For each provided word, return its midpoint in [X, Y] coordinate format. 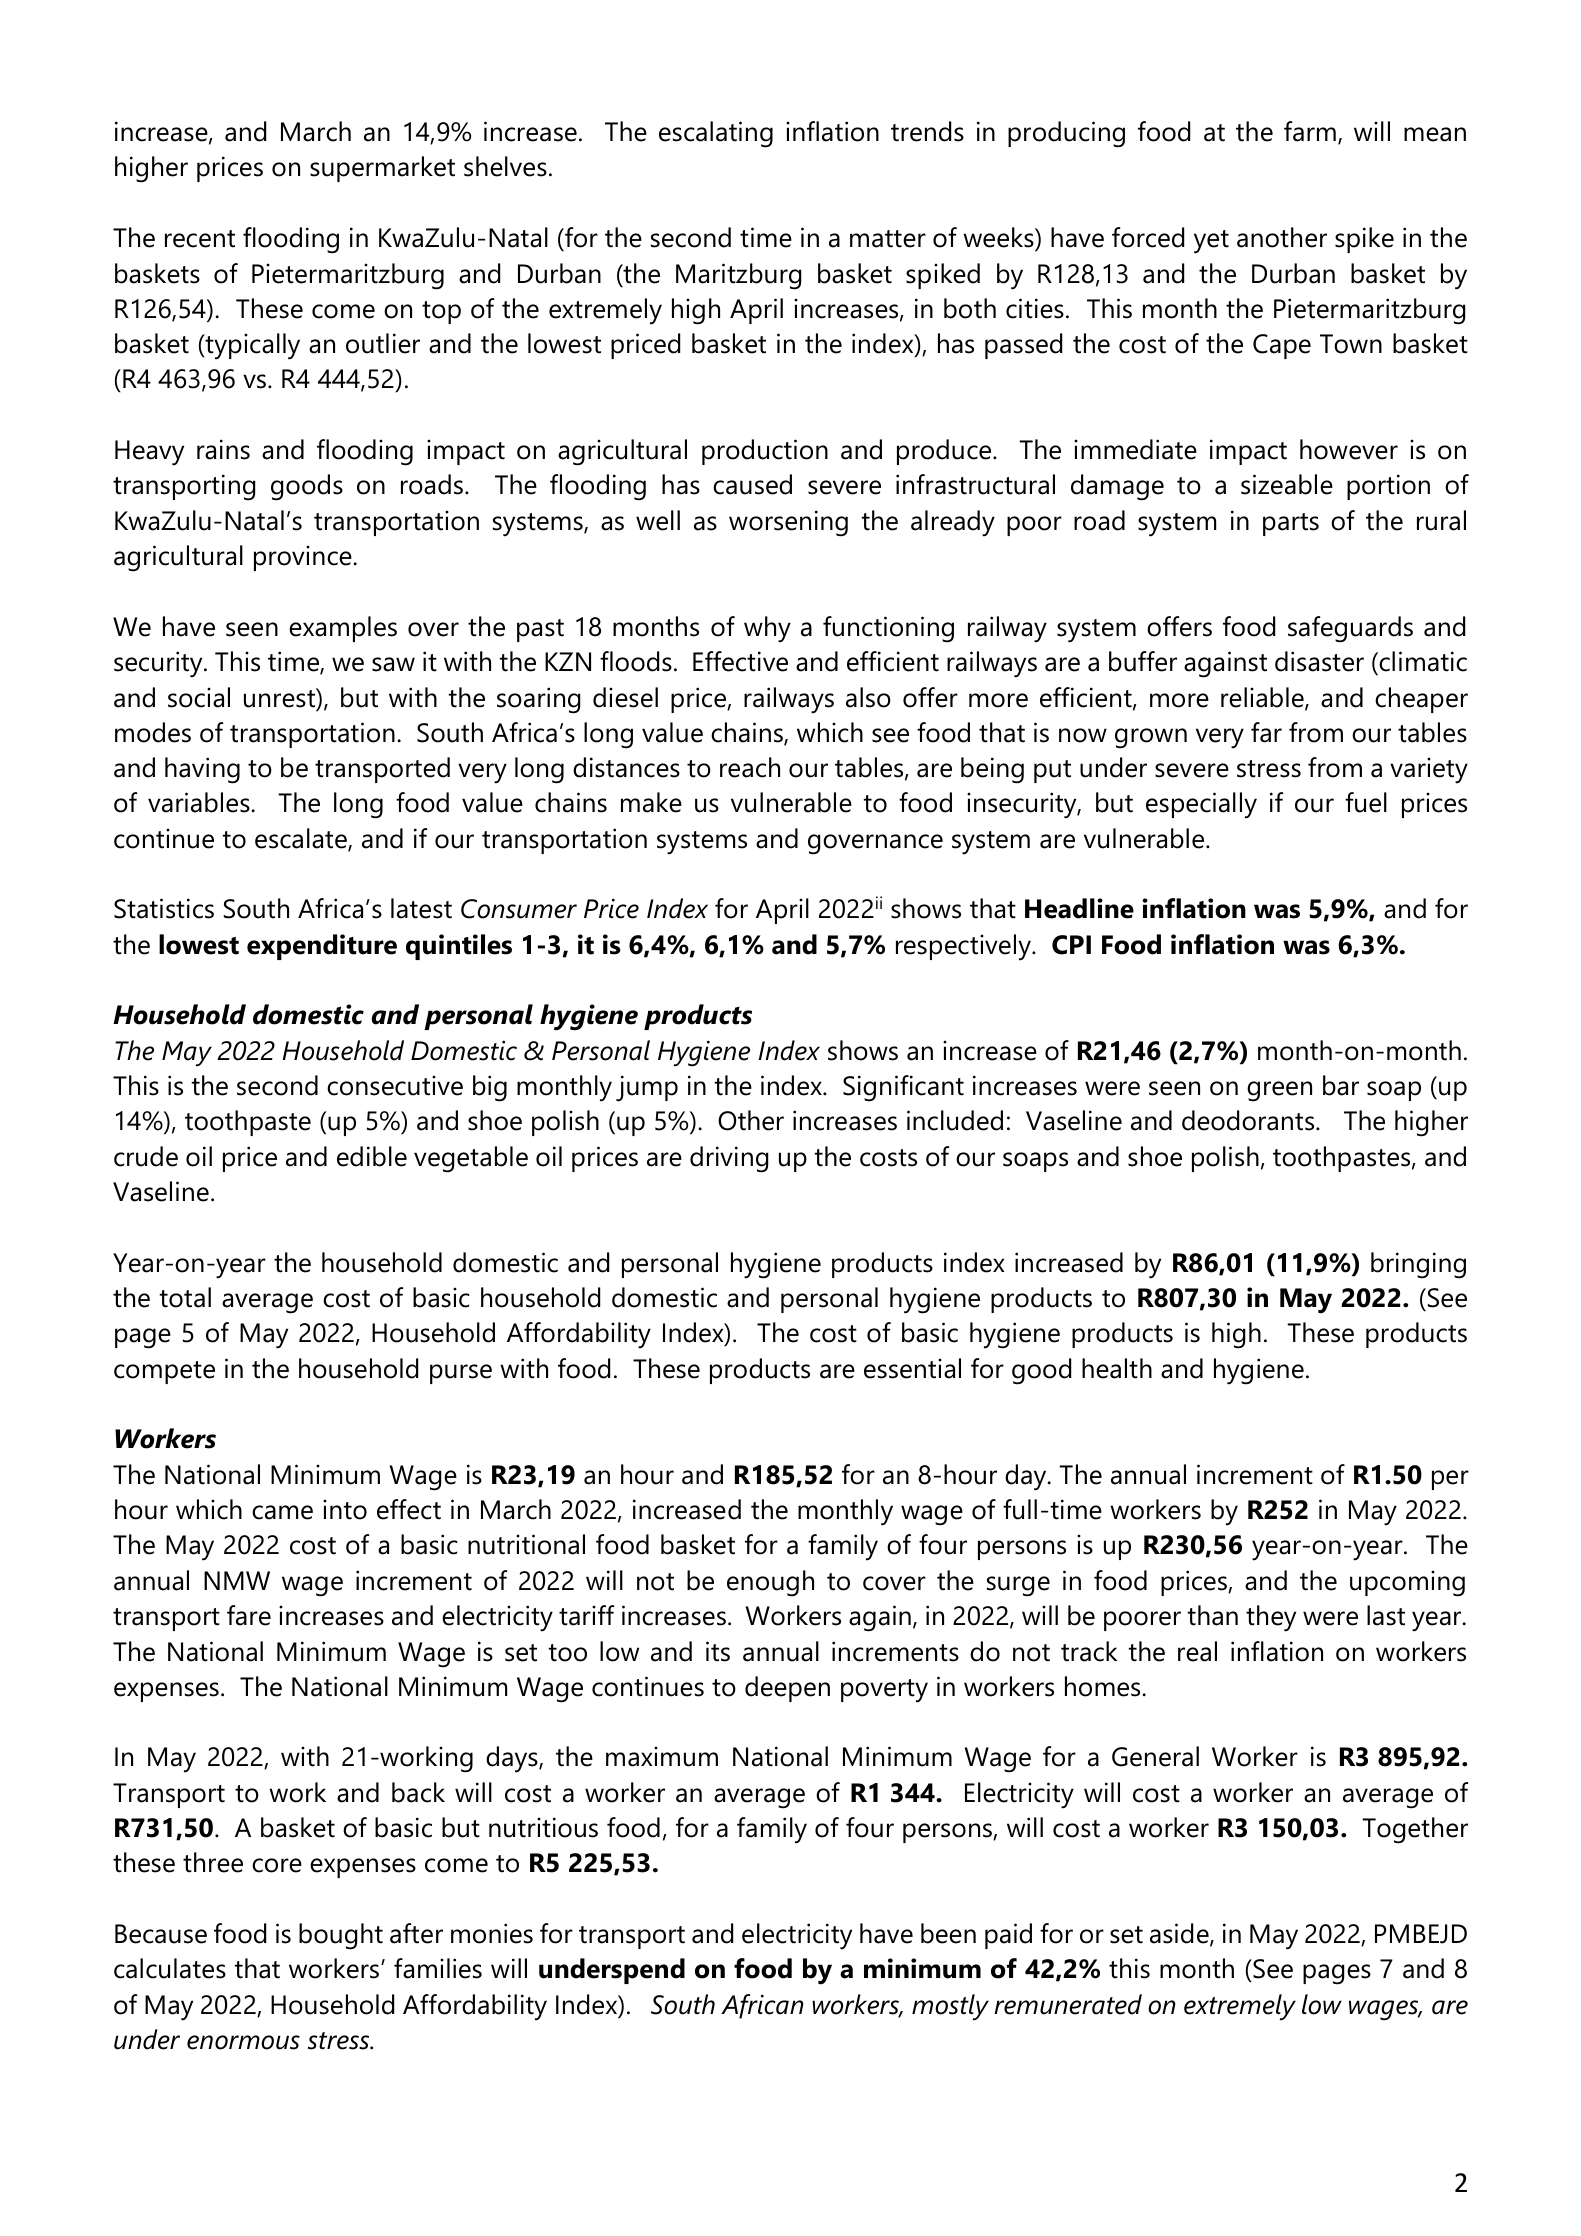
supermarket [382, 169]
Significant [903, 1088]
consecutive [395, 1085]
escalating [716, 134]
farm [1310, 131]
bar [1341, 1085]
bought [341, 1936]
